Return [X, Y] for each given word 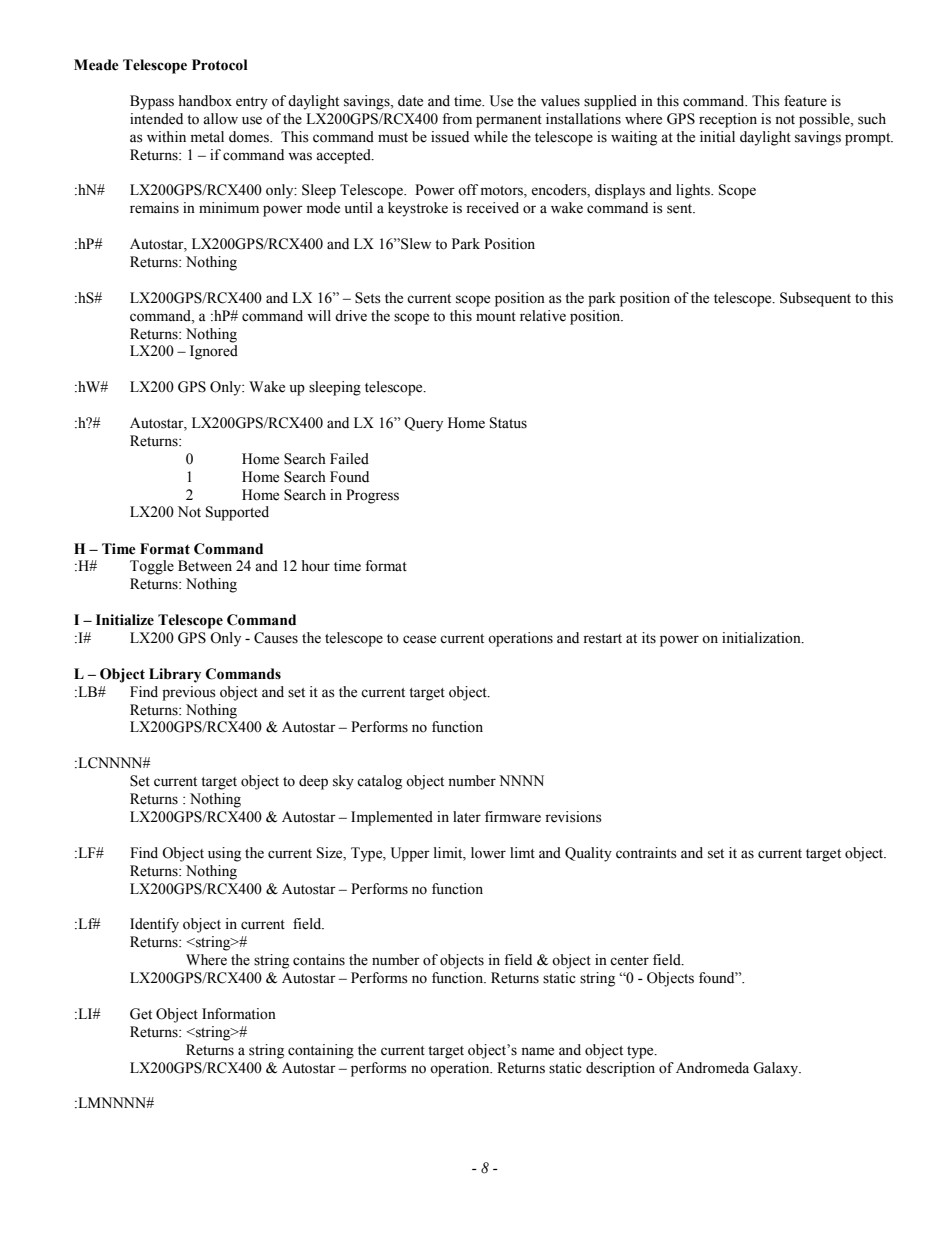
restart [602, 639]
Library [175, 675]
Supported [237, 513]
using [224, 854]
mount [496, 317]
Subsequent [815, 299]
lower [488, 853]
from [457, 119]
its [649, 638]
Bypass [152, 102]
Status [508, 423]
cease [419, 639]
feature [805, 101]
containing [321, 1051]
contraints [646, 853]
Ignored [214, 352]
